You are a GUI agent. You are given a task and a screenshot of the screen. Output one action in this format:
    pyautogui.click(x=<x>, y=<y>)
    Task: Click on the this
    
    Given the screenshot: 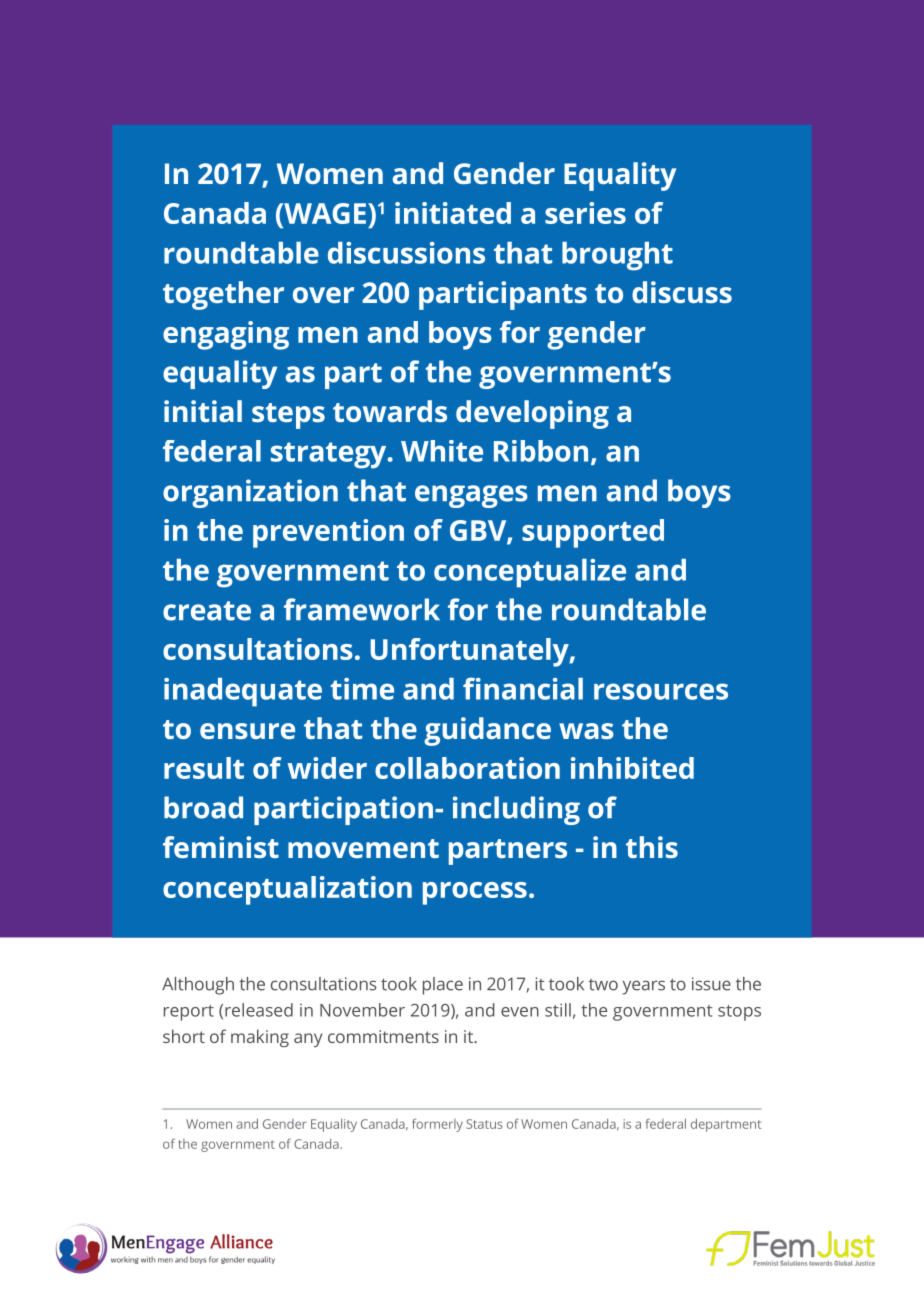 What is the action you would take?
    pyautogui.click(x=652, y=847)
